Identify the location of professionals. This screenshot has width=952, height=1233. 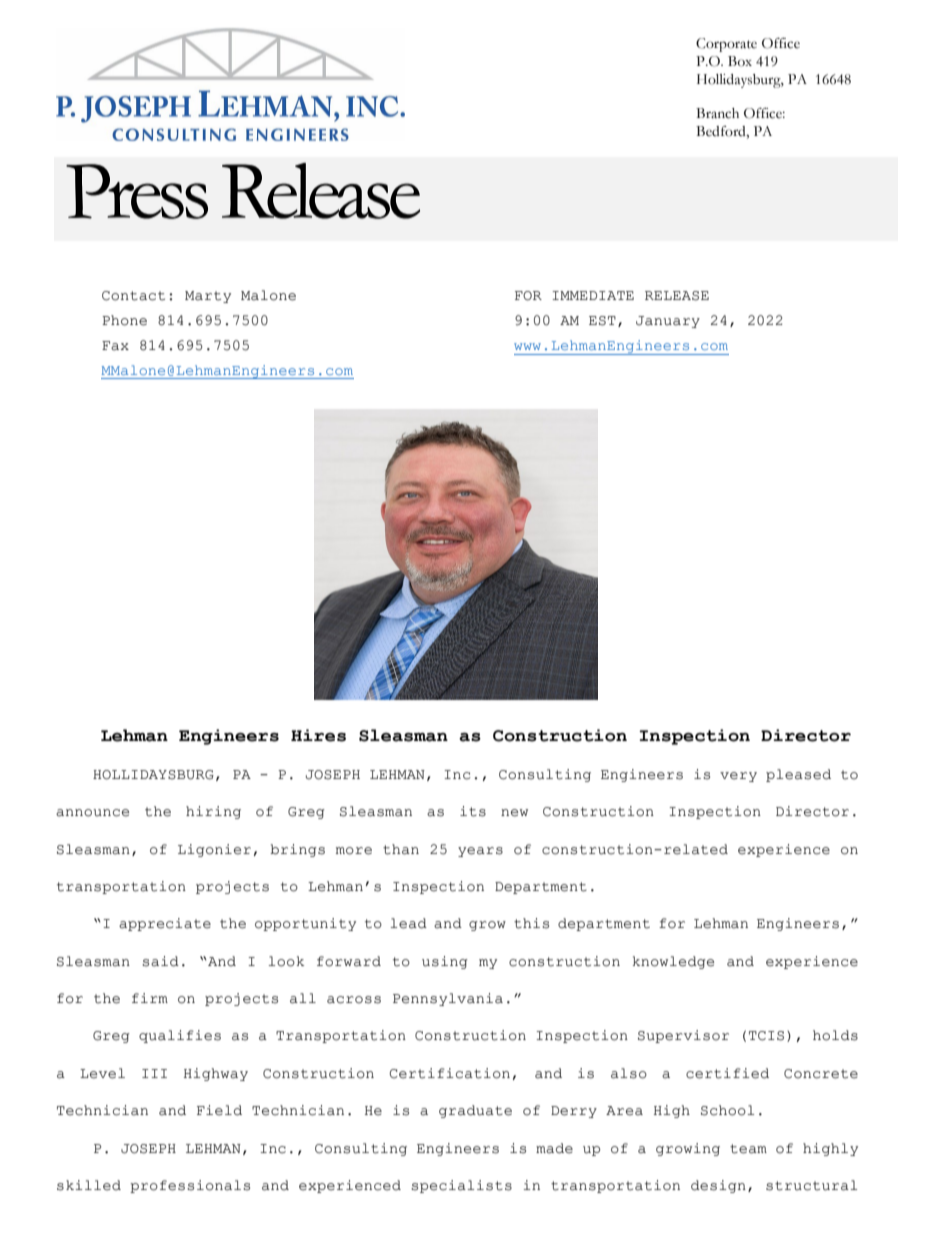
(190, 1186).
